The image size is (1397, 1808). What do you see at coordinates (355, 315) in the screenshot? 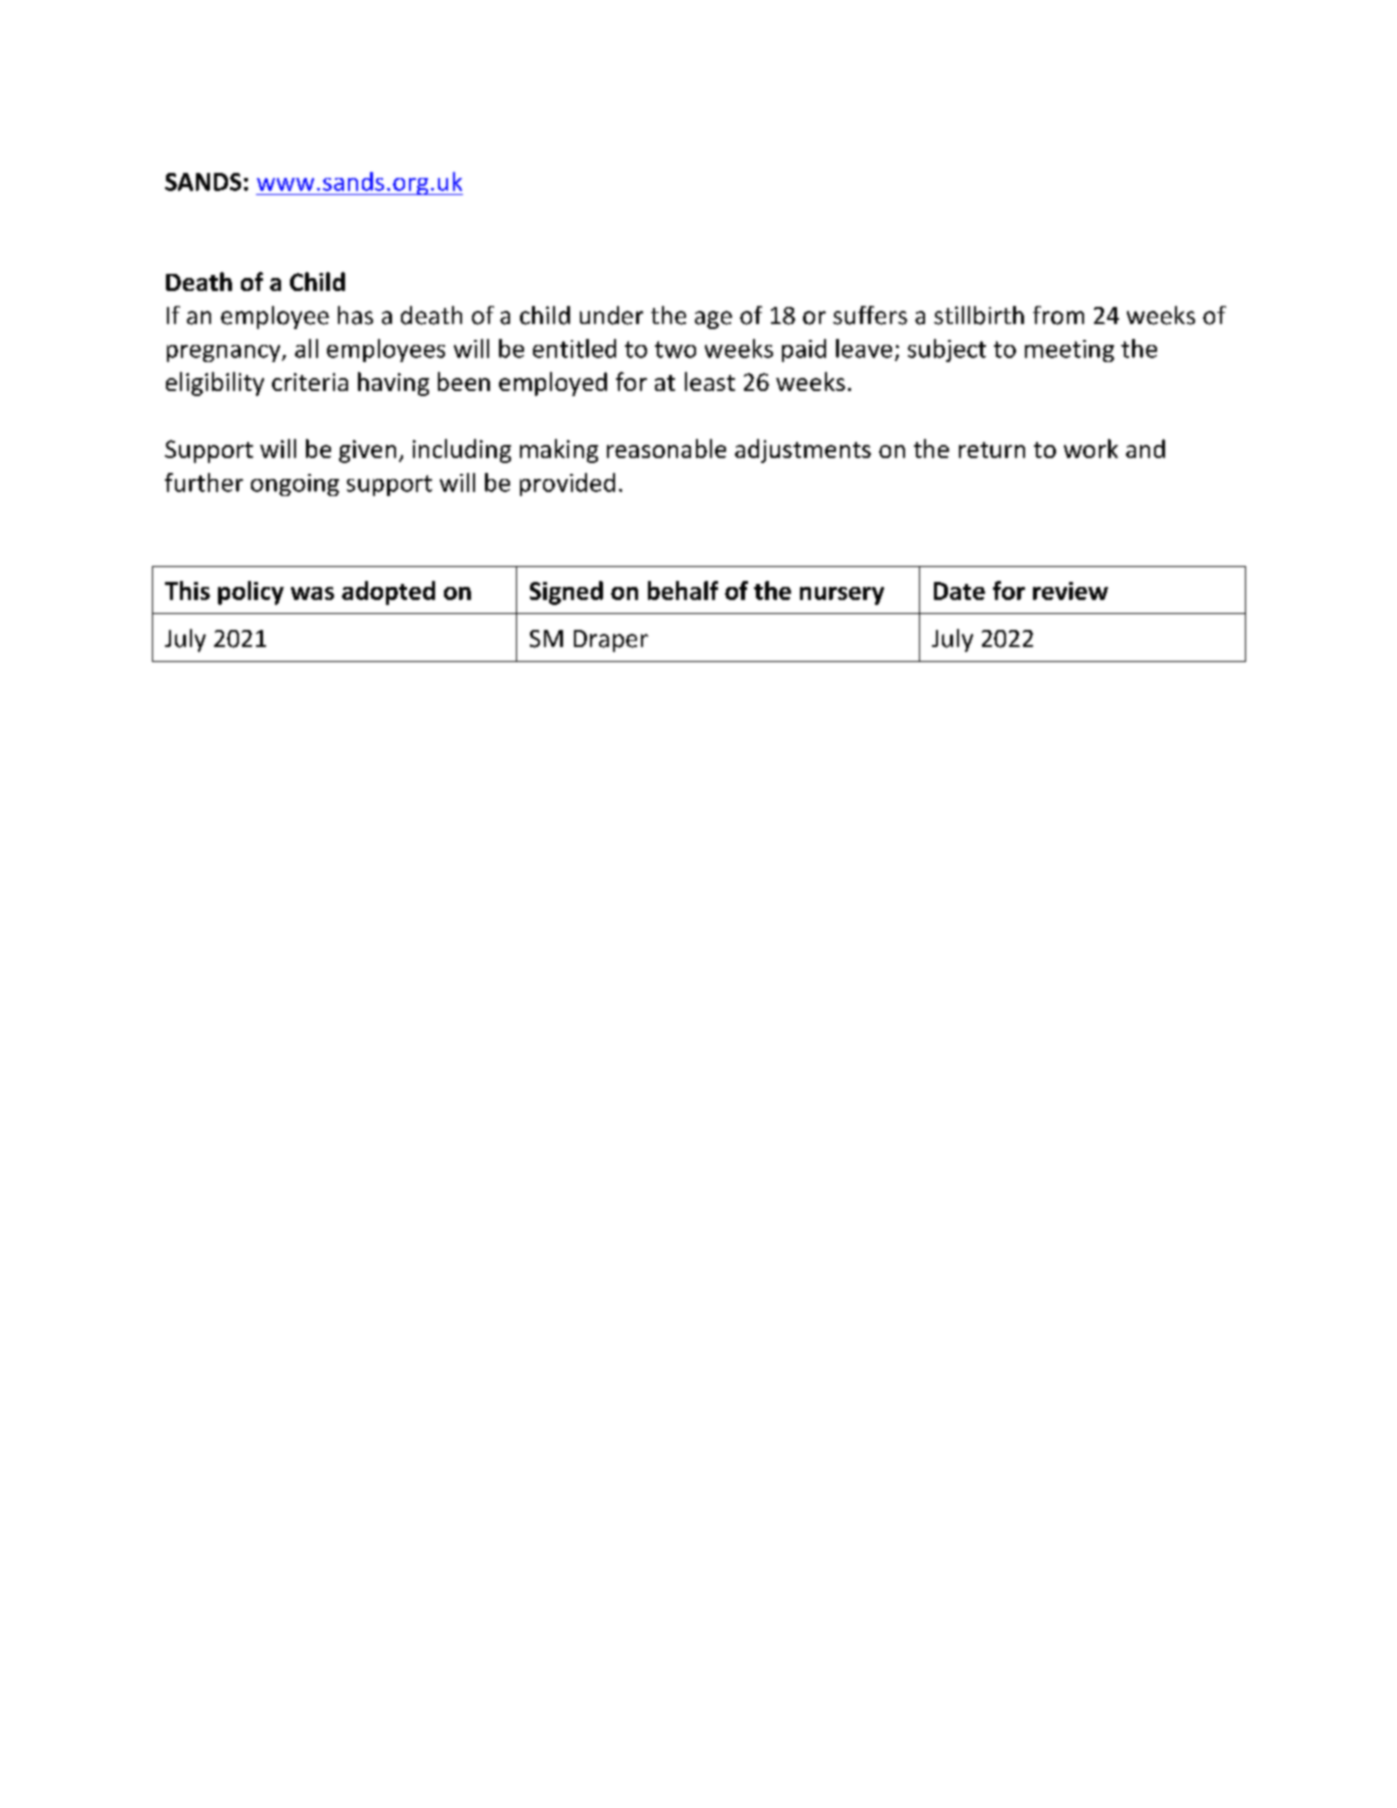
I see `has` at bounding box center [355, 315].
